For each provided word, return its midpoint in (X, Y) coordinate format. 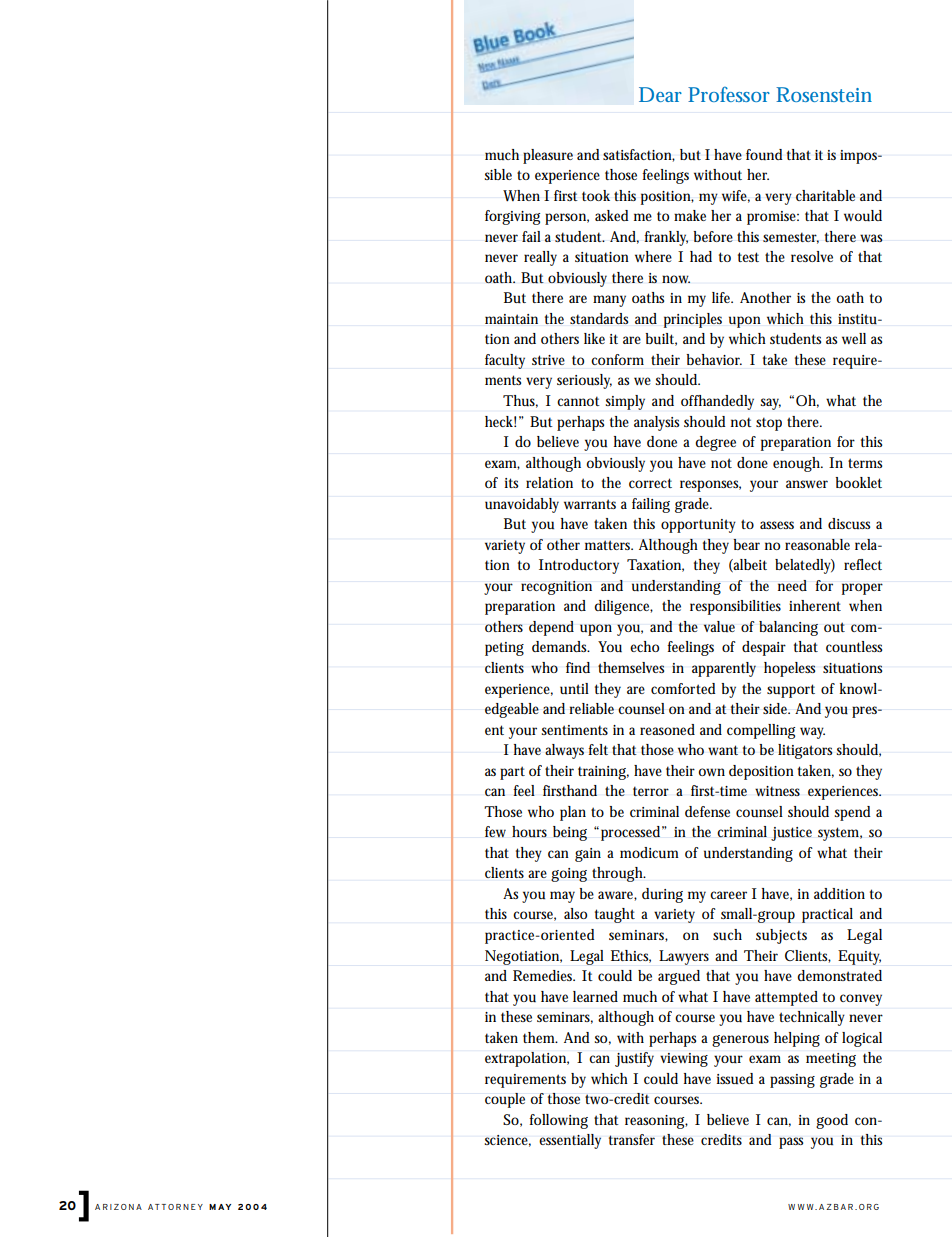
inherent (815, 605)
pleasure (548, 156)
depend (551, 628)
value (719, 627)
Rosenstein (824, 94)
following (558, 1121)
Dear (660, 94)
